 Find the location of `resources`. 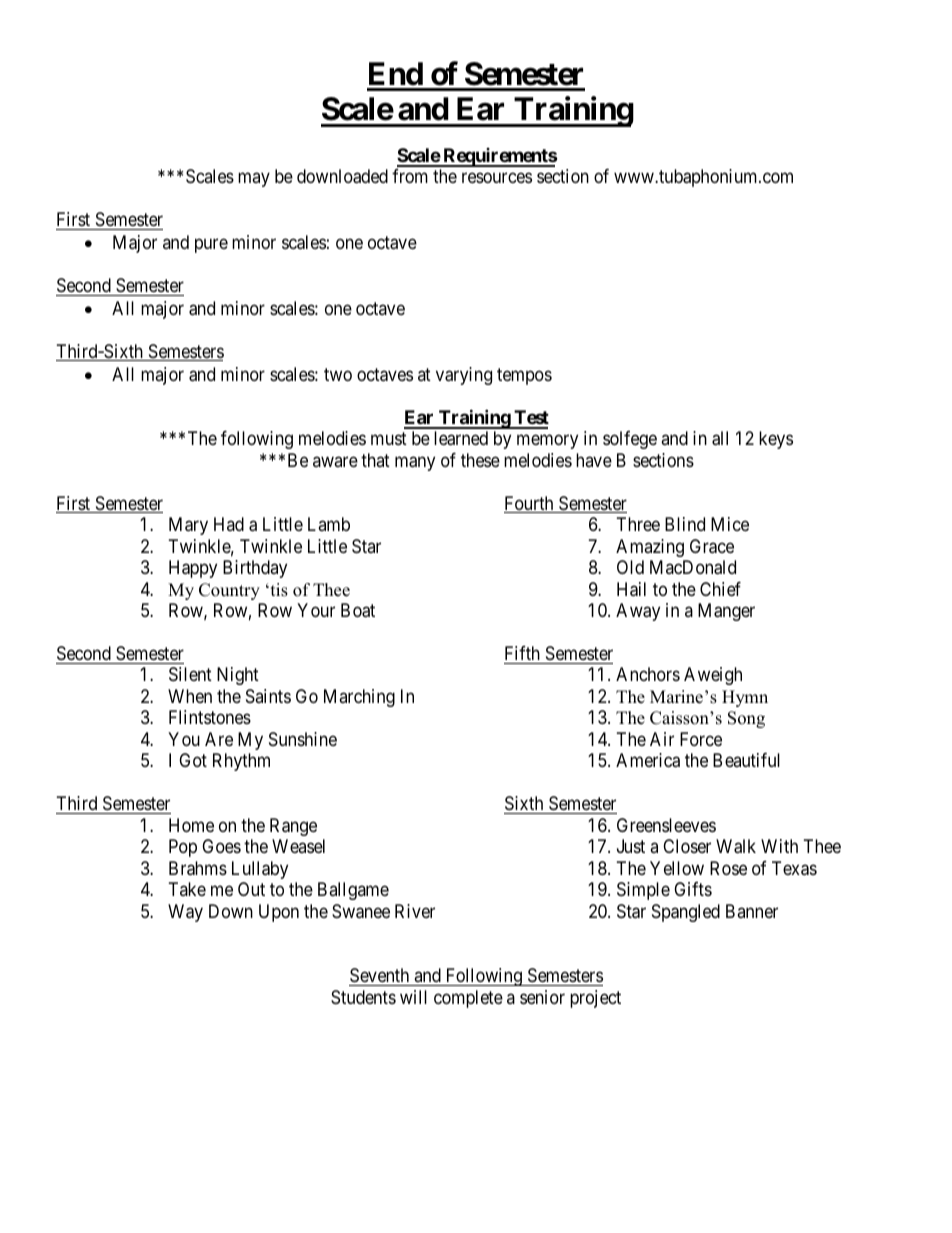

resources is located at coordinates (497, 178).
